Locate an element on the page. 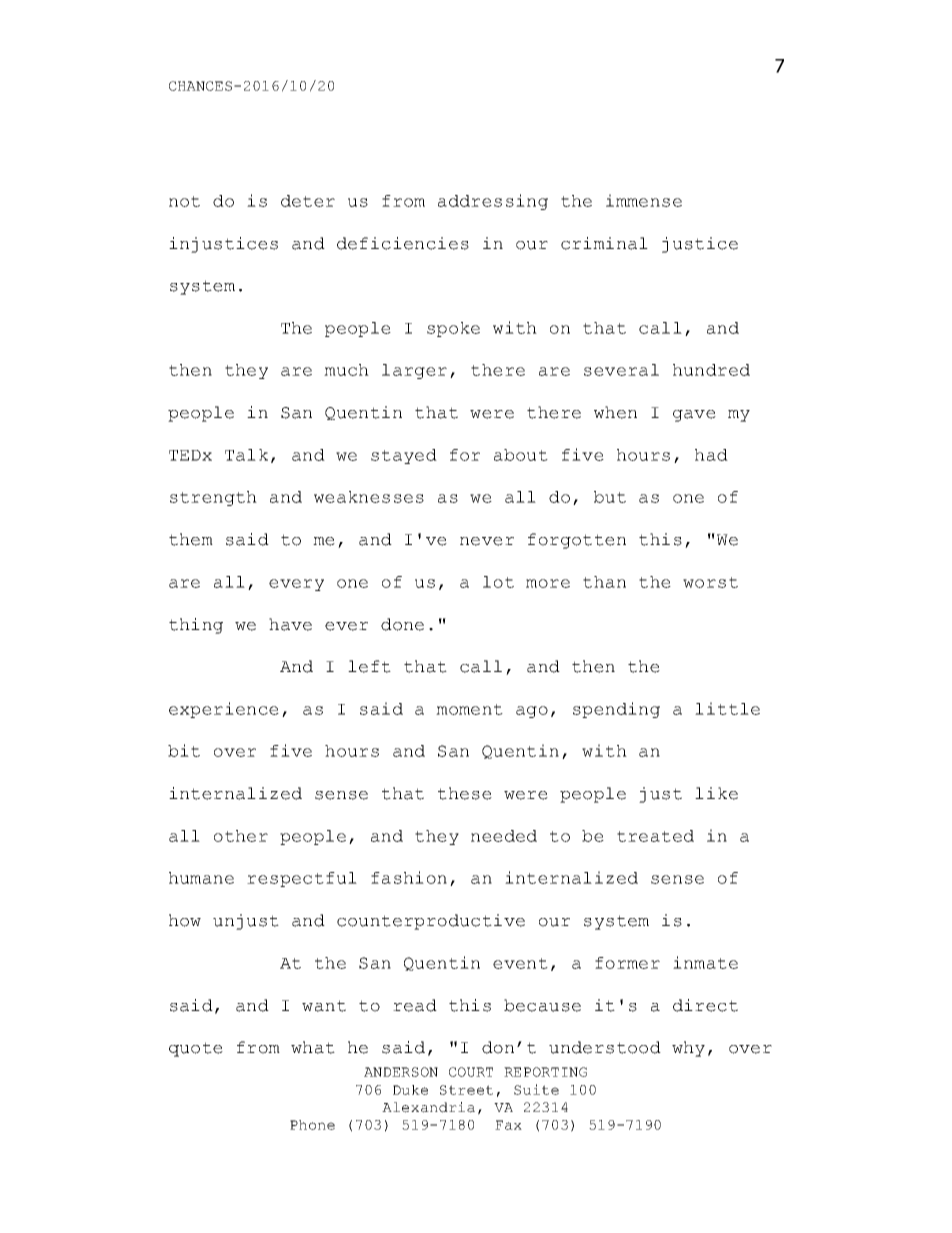 The width and height of the document is (952, 1233). immense is located at coordinates (644, 200).
